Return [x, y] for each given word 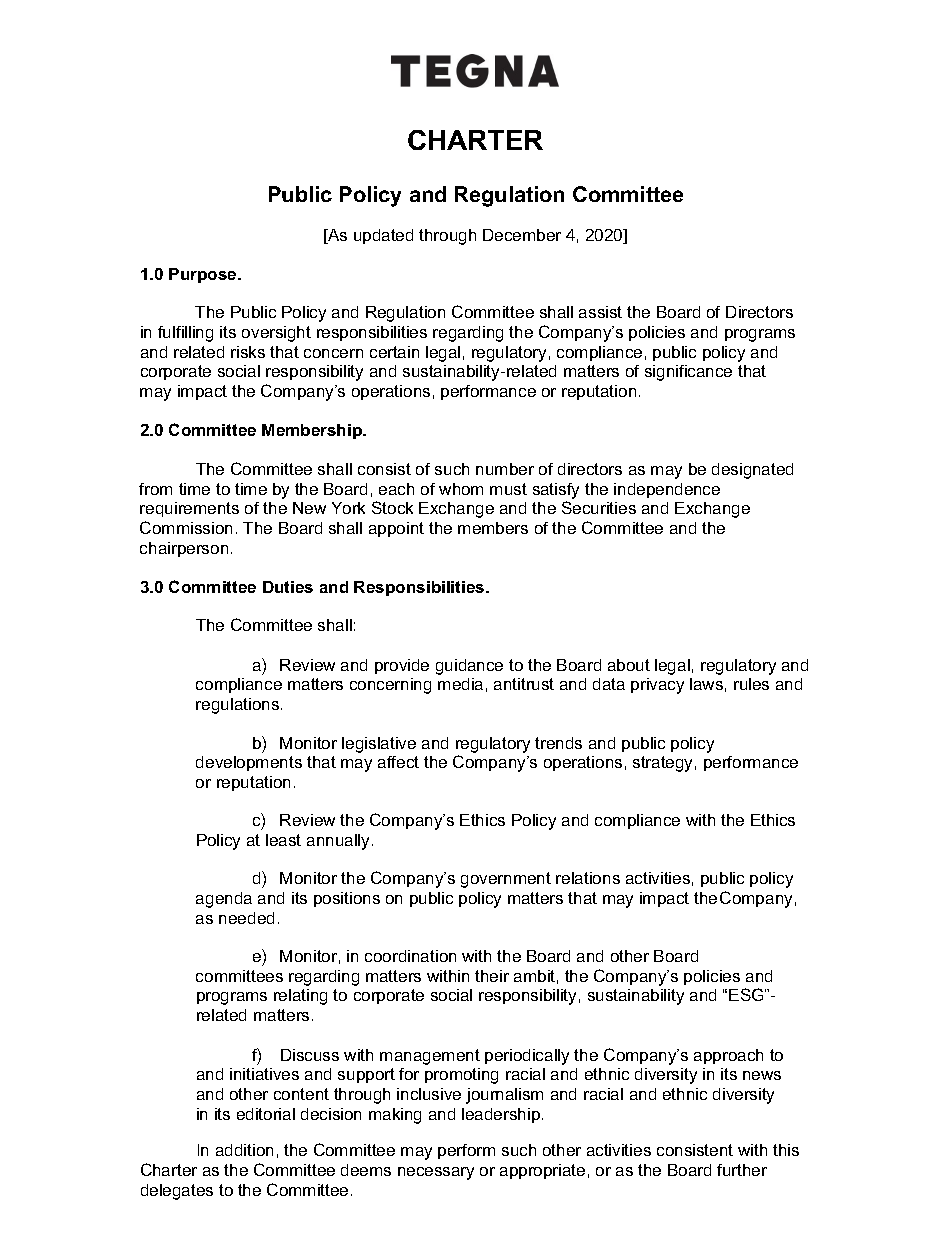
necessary [436, 1173]
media [460, 684]
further [742, 1170]
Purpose [204, 275]
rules [751, 684]
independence [667, 490]
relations [588, 878]
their [492, 976]
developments [249, 763]
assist [600, 312]
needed [246, 918]
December [522, 235]
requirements [189, 509]
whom [461, 489]
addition [244, 1150]
